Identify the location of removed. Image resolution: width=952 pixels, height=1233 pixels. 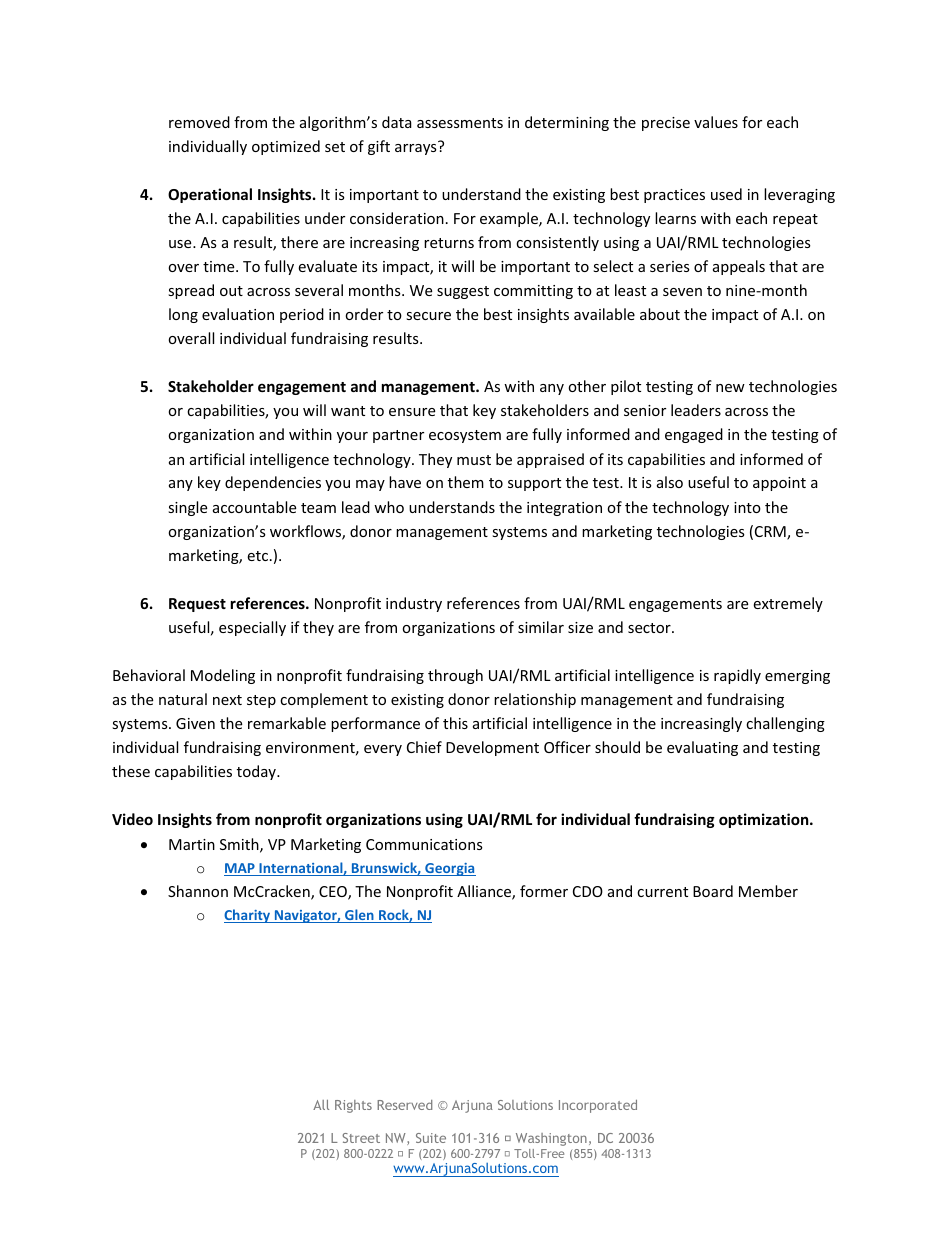
(199, 122).
